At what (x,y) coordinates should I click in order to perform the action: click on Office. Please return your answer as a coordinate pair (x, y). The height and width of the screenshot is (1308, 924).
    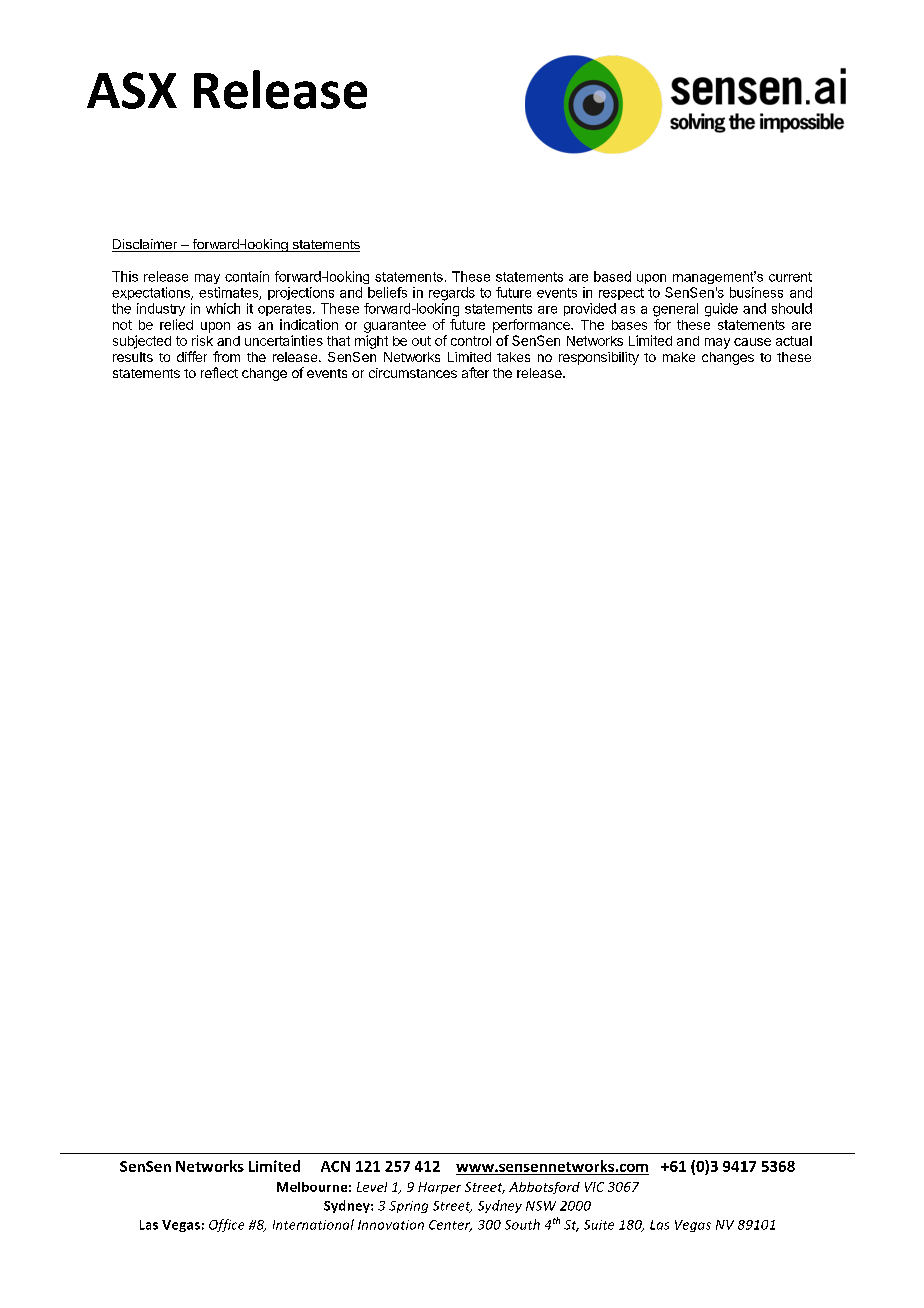
    Looking at the image, I should click on (226, 1225).
